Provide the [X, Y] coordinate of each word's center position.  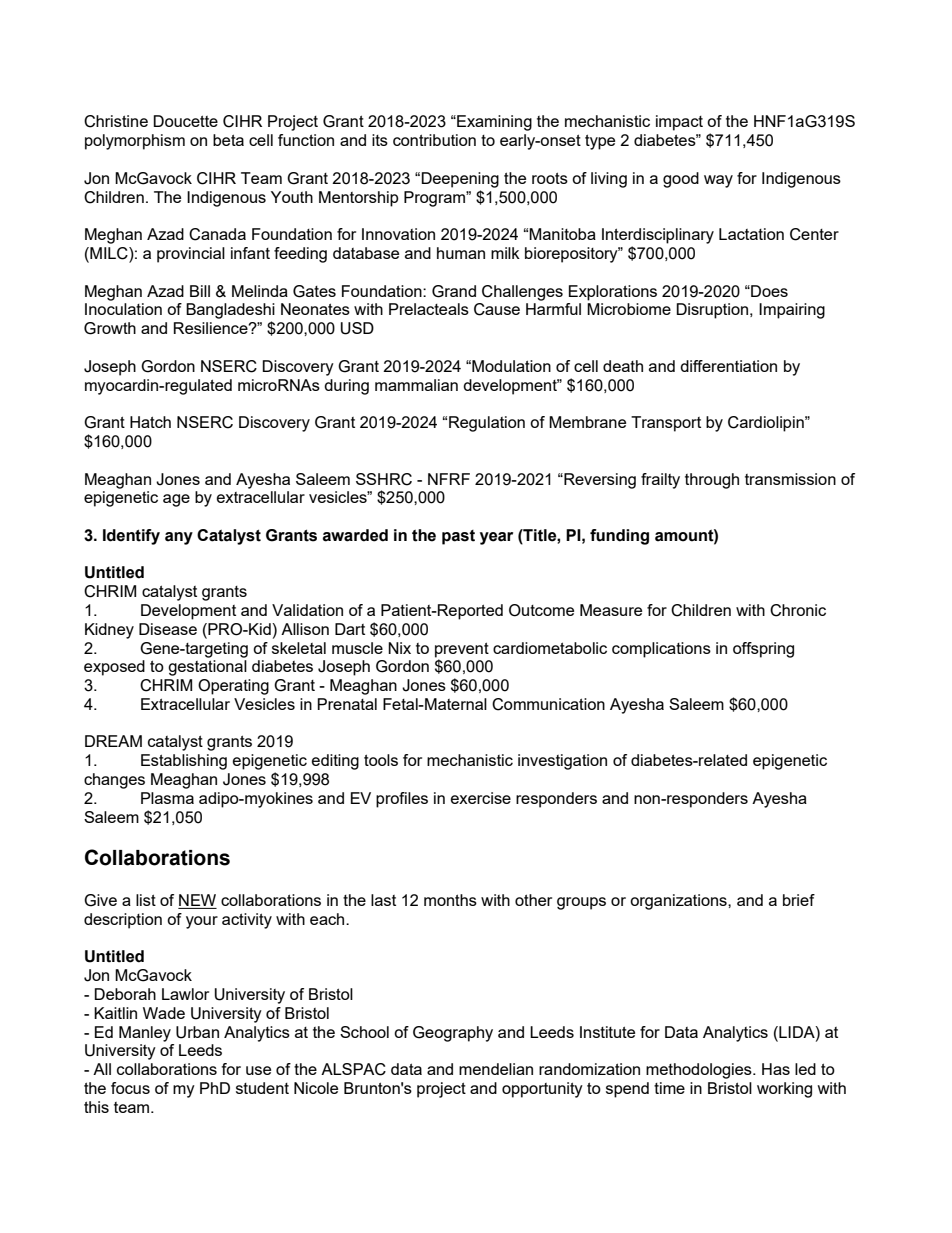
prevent [462, 650]
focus [130, 1088]
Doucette [185, 121]
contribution [434, 140]
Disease [168, 629]
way [718, 181]
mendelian [496, 1069]
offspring [763, 650]
